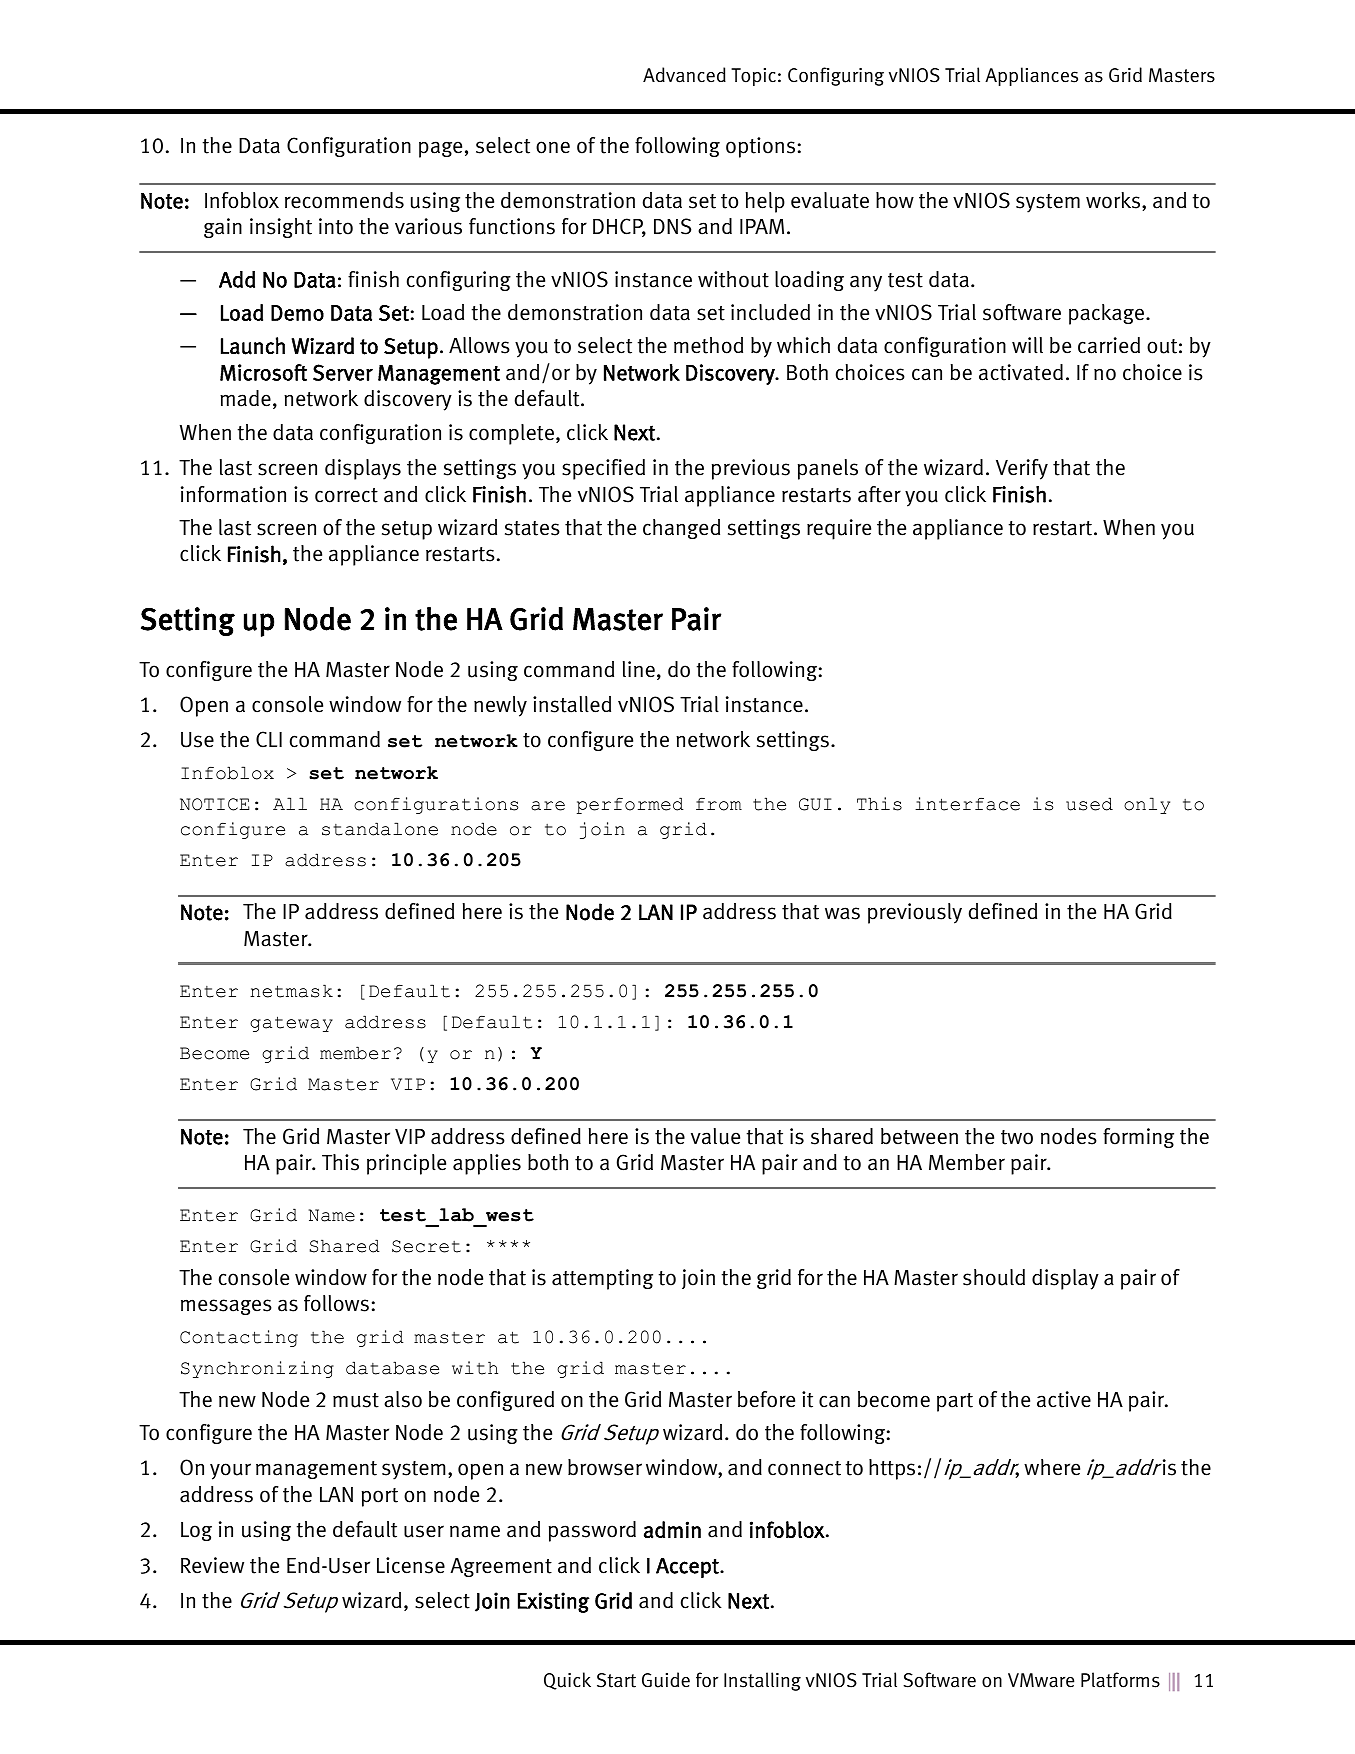  I want to click on works, so click(1114, 201).
